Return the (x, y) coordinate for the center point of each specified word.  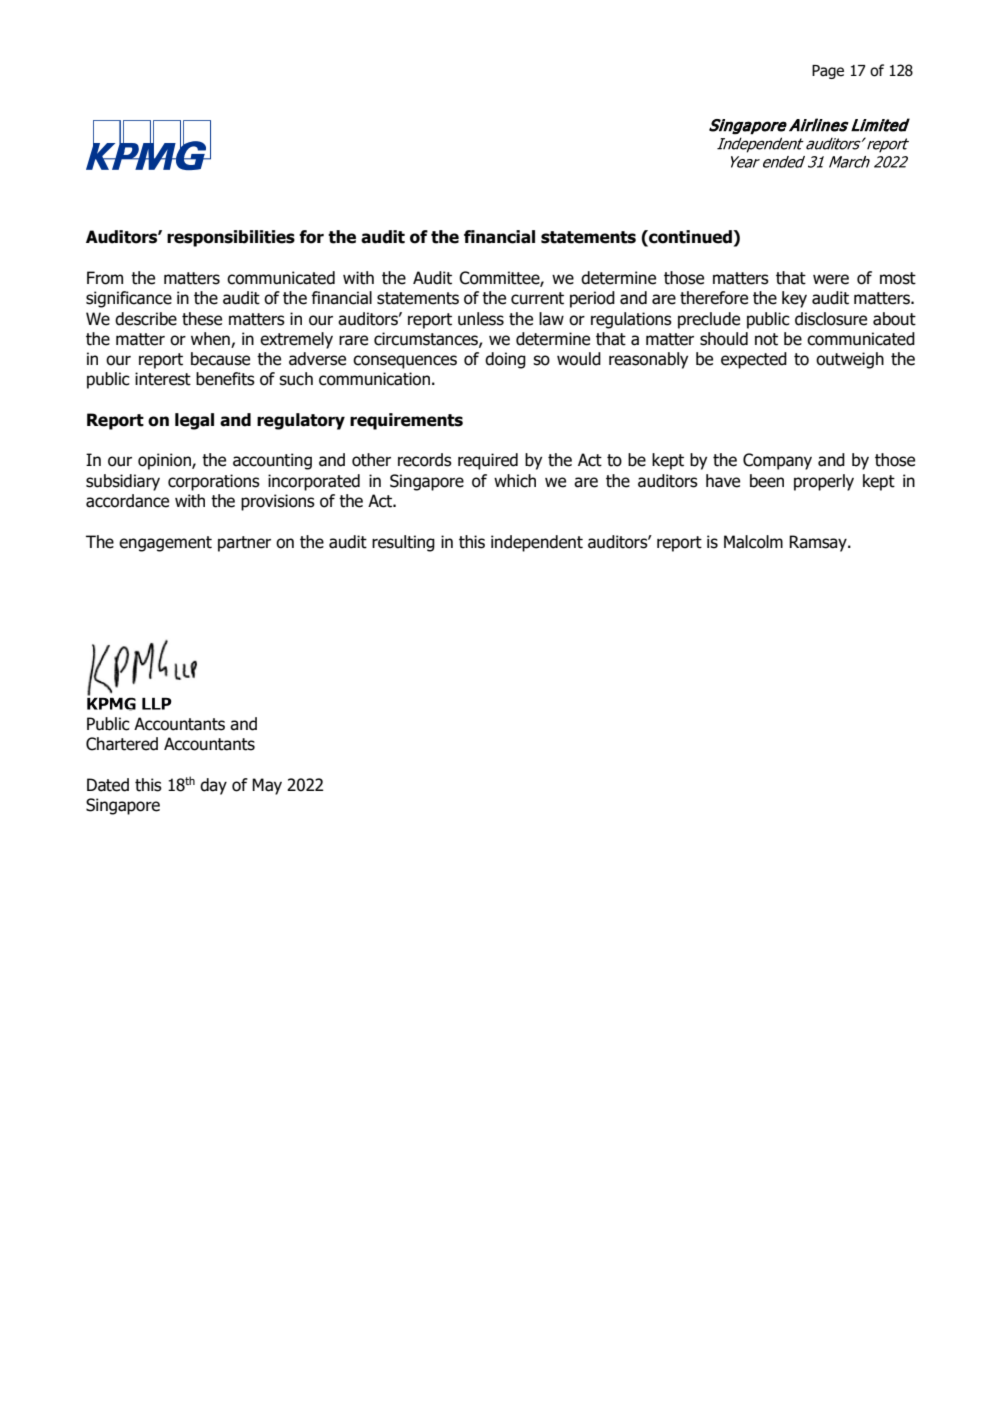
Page (828, 72)
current (537, 298)
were (831, 279)
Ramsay (819, 543)
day (213, 786)
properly (824, 482)
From (105, 278)
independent (537, 543)
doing (505, 360)
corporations (214, 482)
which (515, 481)
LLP (157, 704)
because (220, 359)
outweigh (850, 360)
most (898, 278)
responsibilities (231, 238)
